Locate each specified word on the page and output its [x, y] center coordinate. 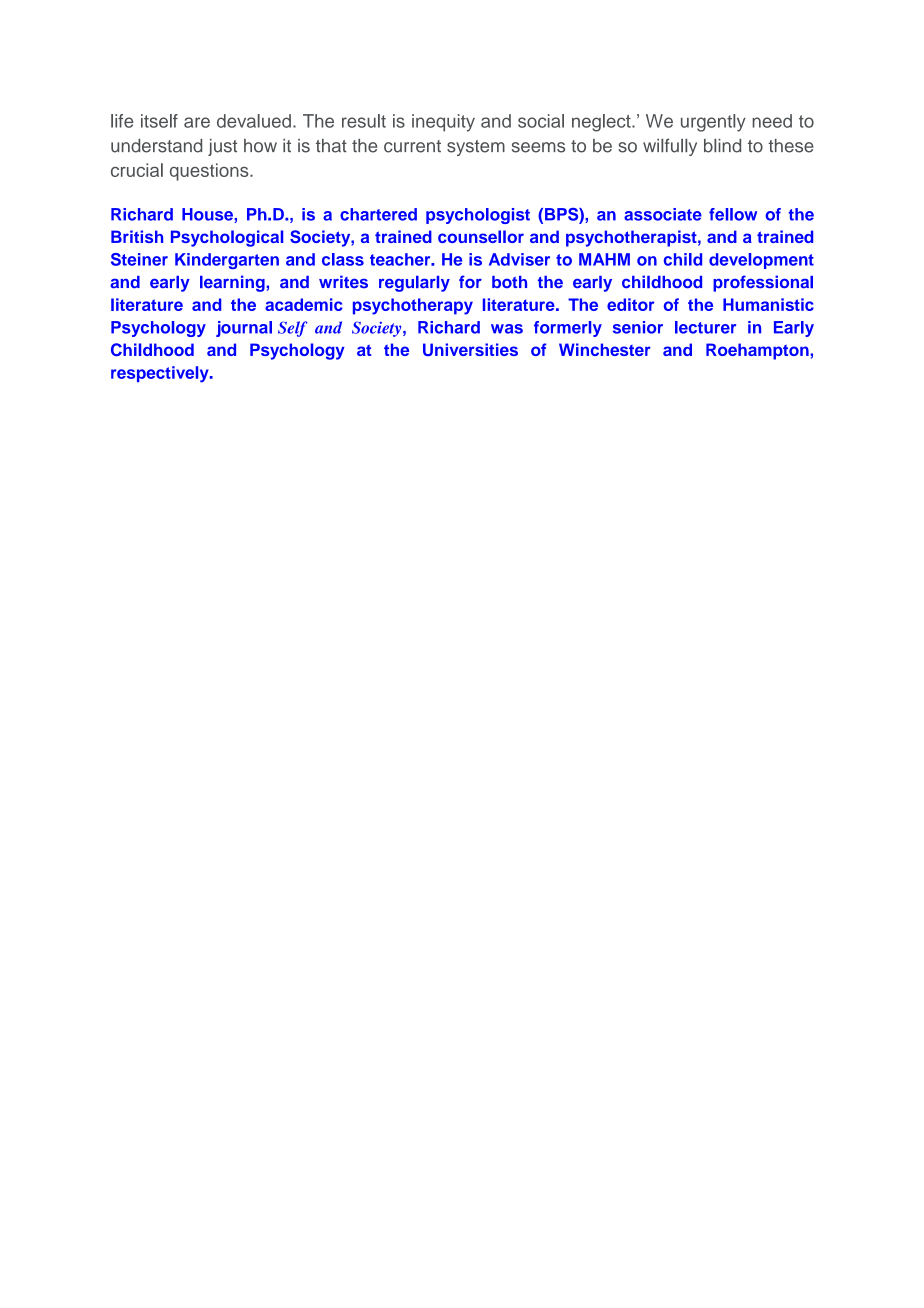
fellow [733, 214]
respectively [161, 374]
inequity [443, 123]
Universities [470, 349]
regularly [414, 284]
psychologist [478, 216]
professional [763, 283]
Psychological [227, 238]
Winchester [605, 349]
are [197, 122]
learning [232, 283]
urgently [713, 123]
